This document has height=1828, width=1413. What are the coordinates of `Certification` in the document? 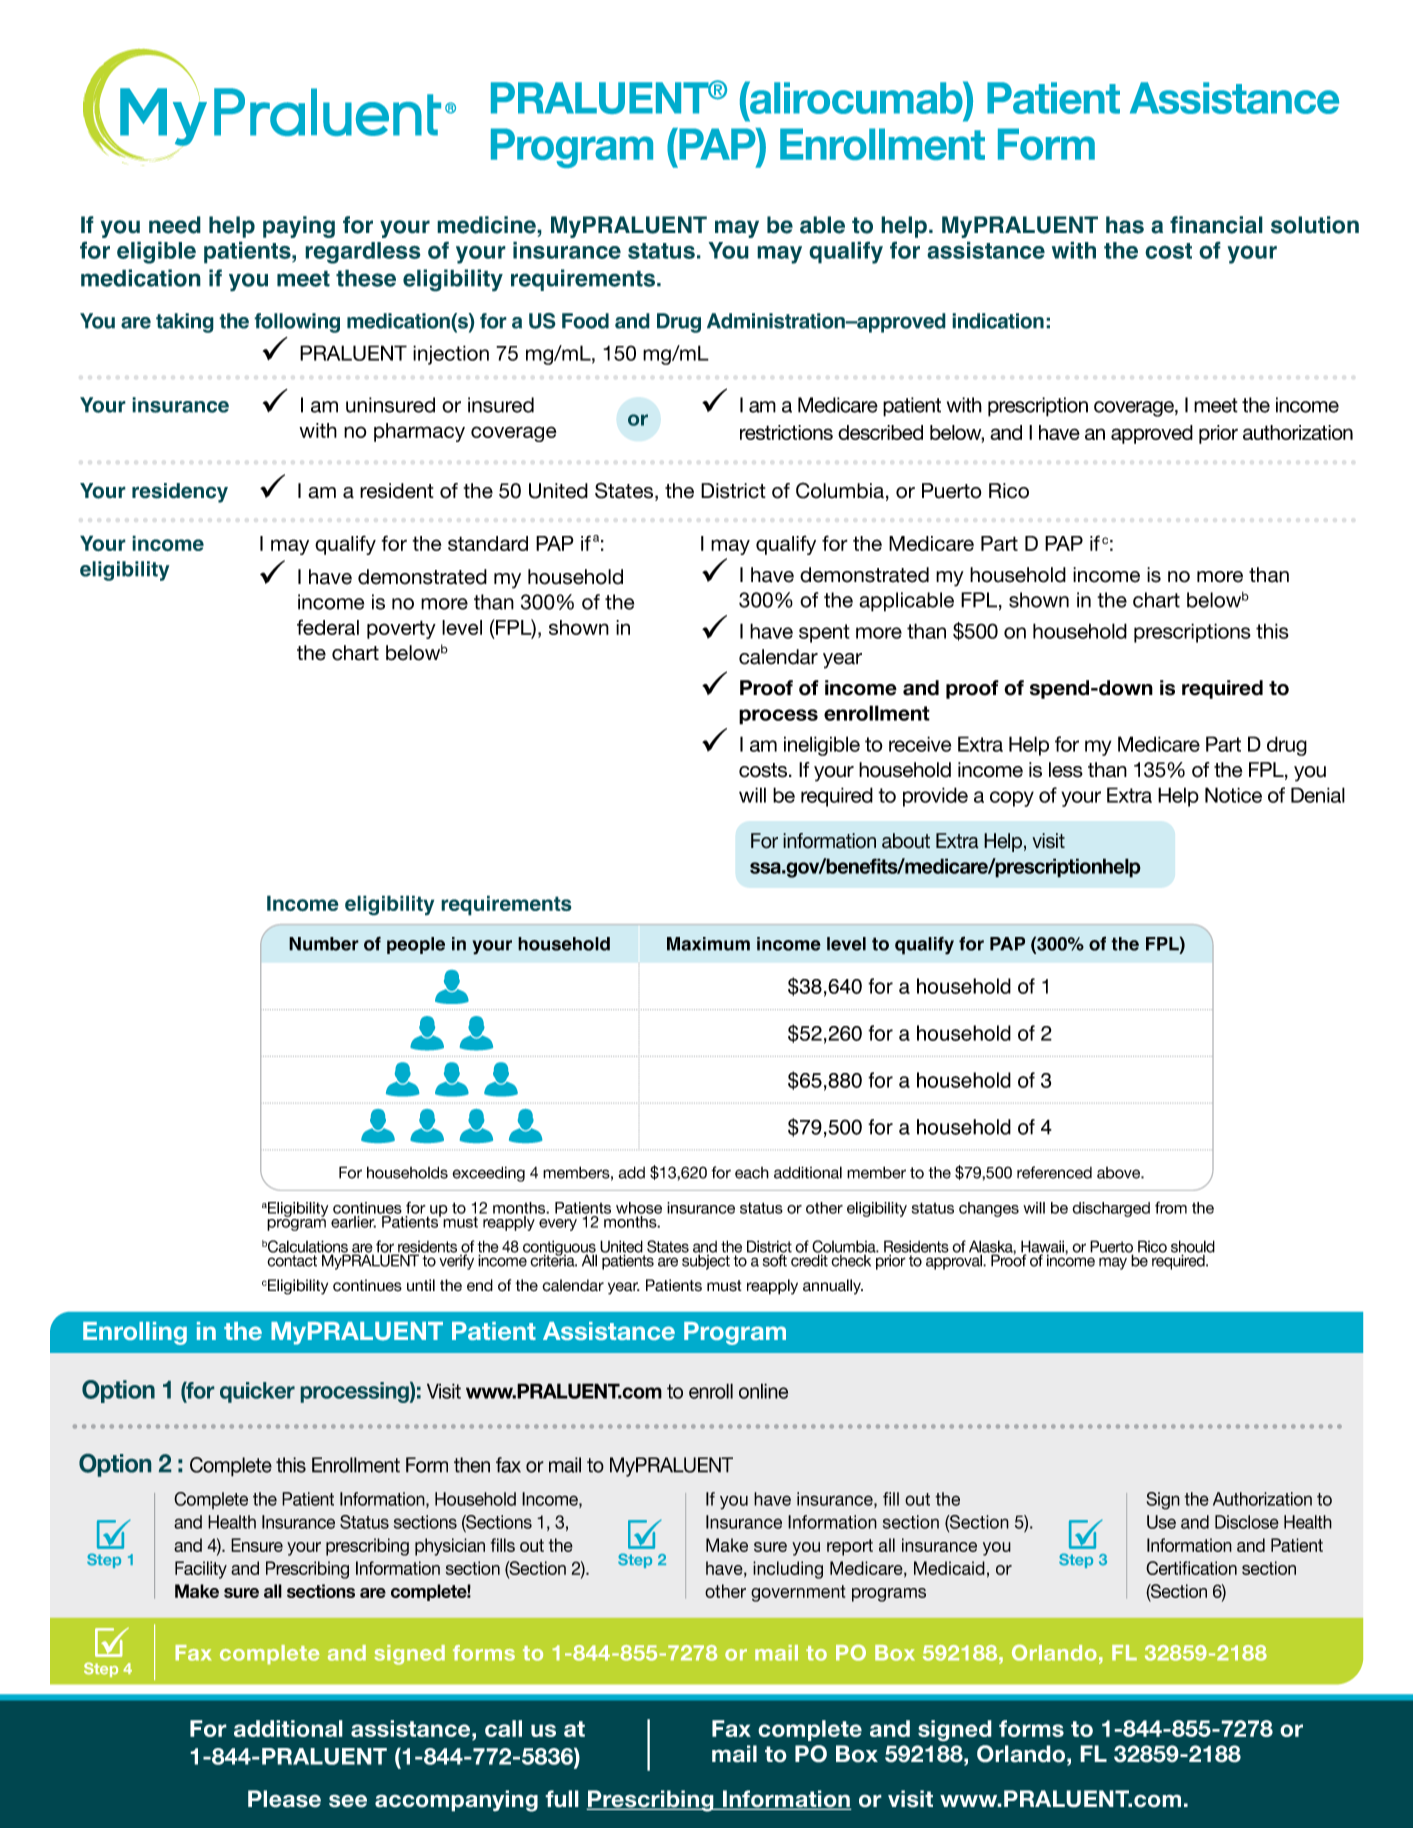 It's located at (1191, 1568).
